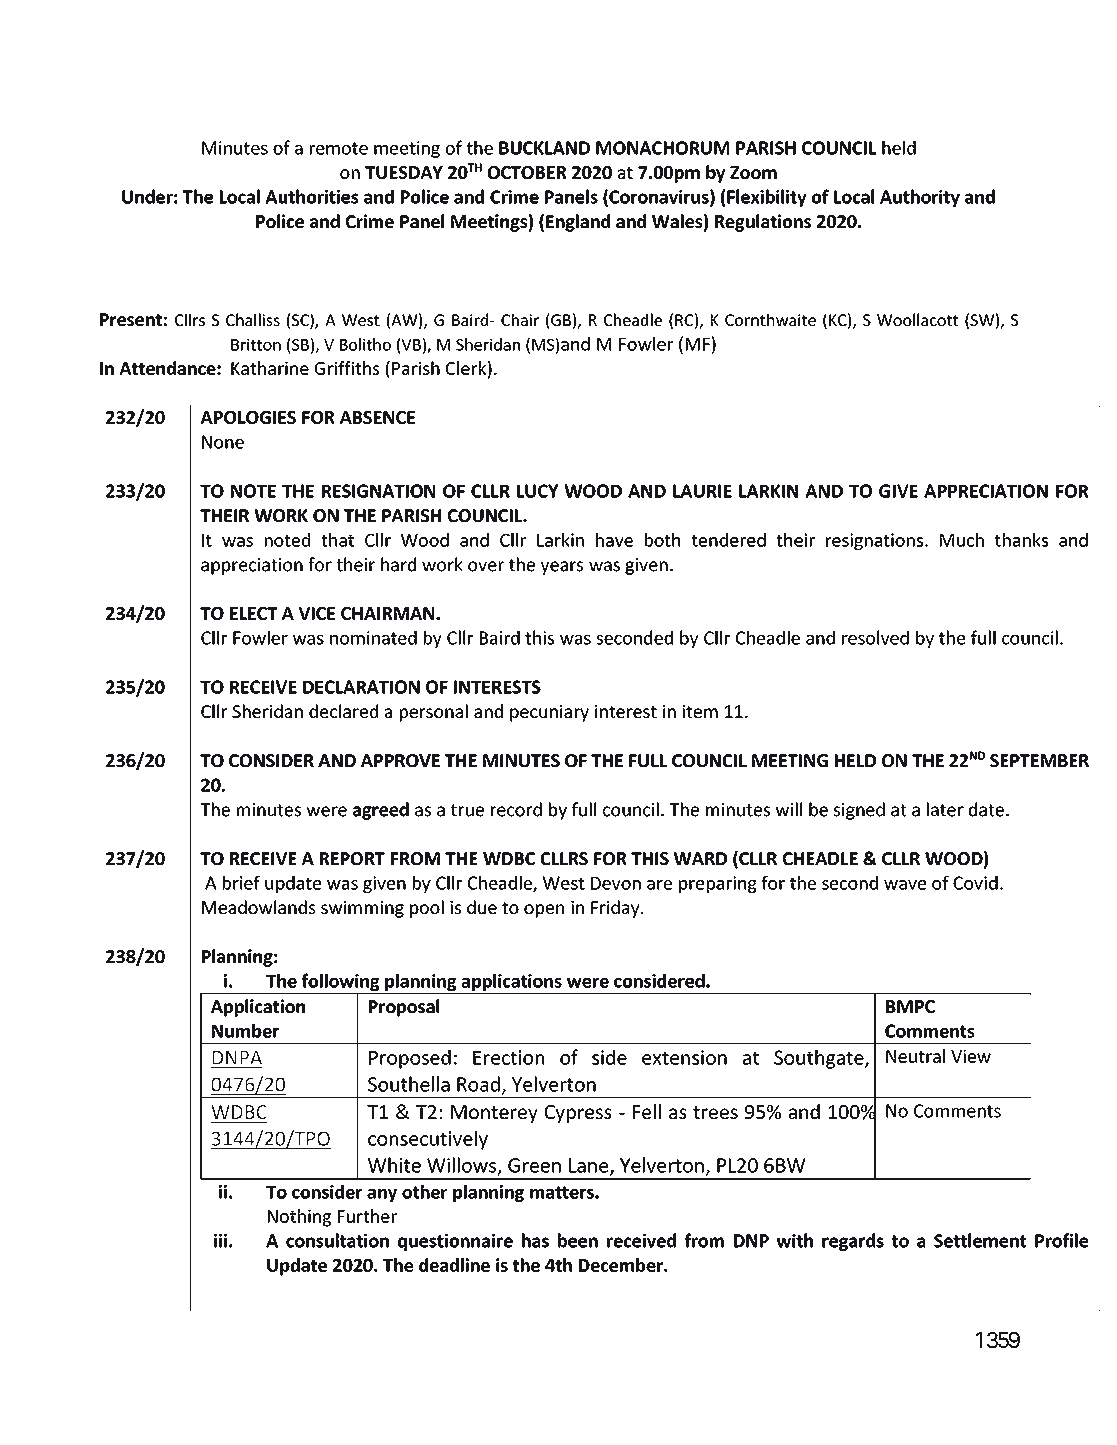 The width and height of the document is (1117, 1445). Describe the element at coordinates (299, 1218) in the document. I see `Nothing` at that location.
